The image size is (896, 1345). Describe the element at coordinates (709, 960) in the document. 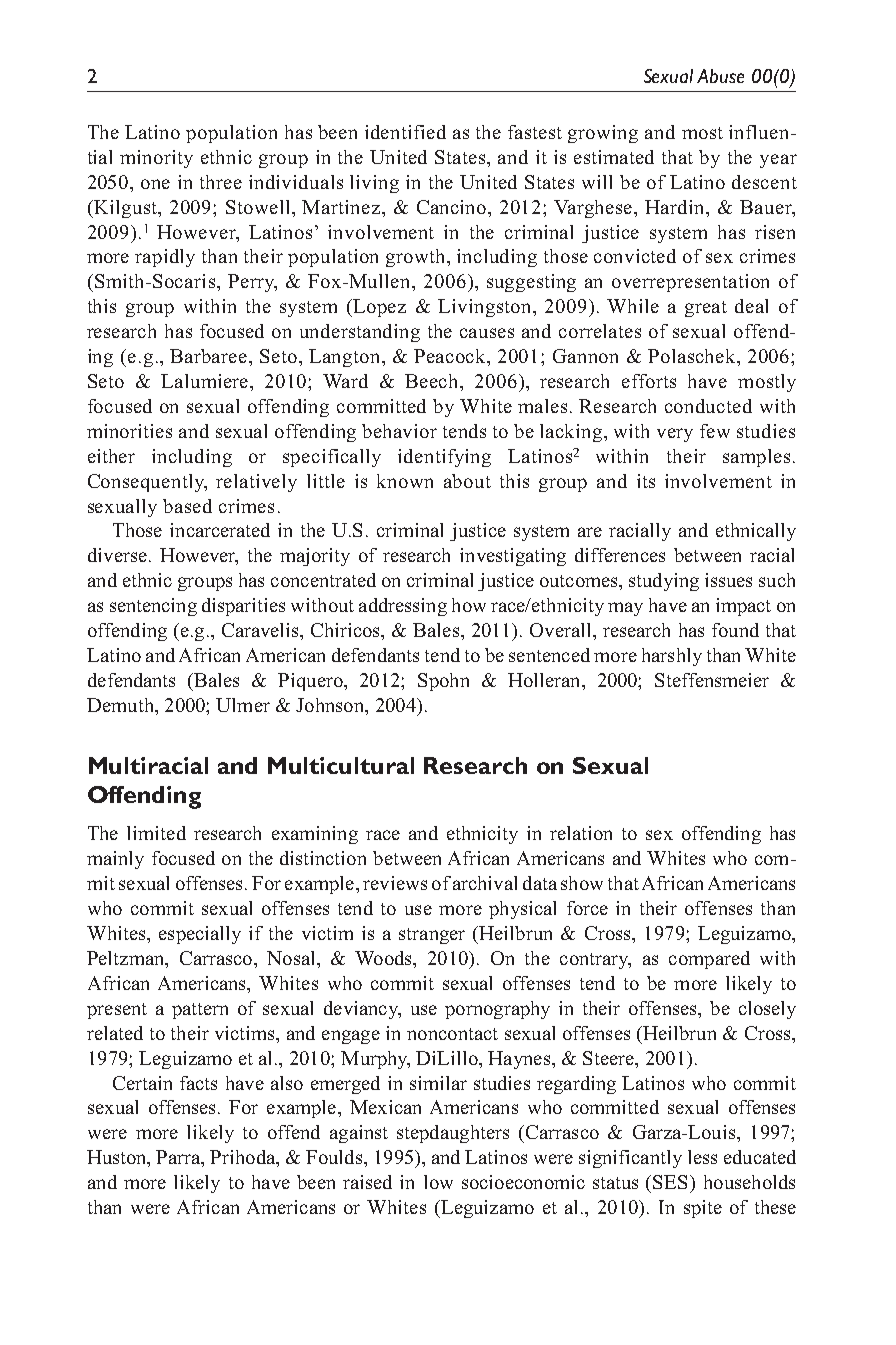

I see `compared` at that location.
